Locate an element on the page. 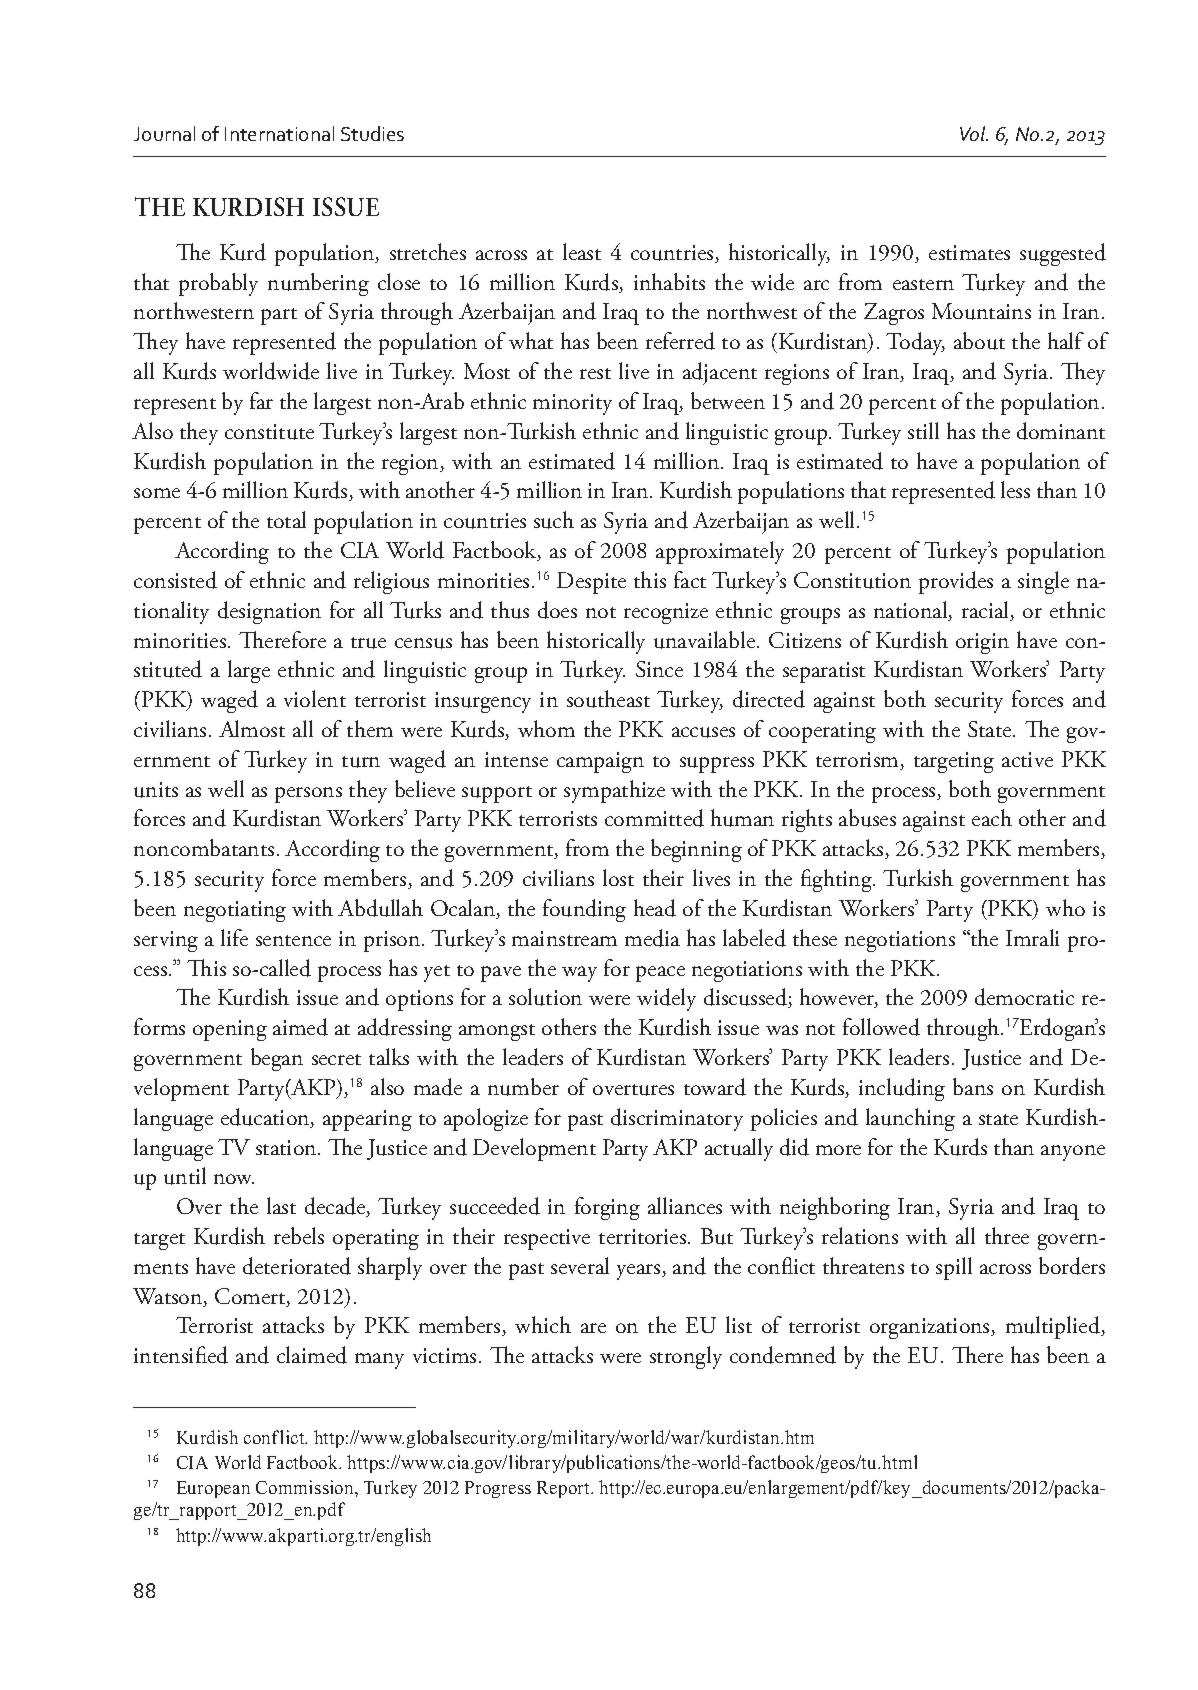 This document has height=1690, width=1198. persons is located at coordinates (308, 795).
